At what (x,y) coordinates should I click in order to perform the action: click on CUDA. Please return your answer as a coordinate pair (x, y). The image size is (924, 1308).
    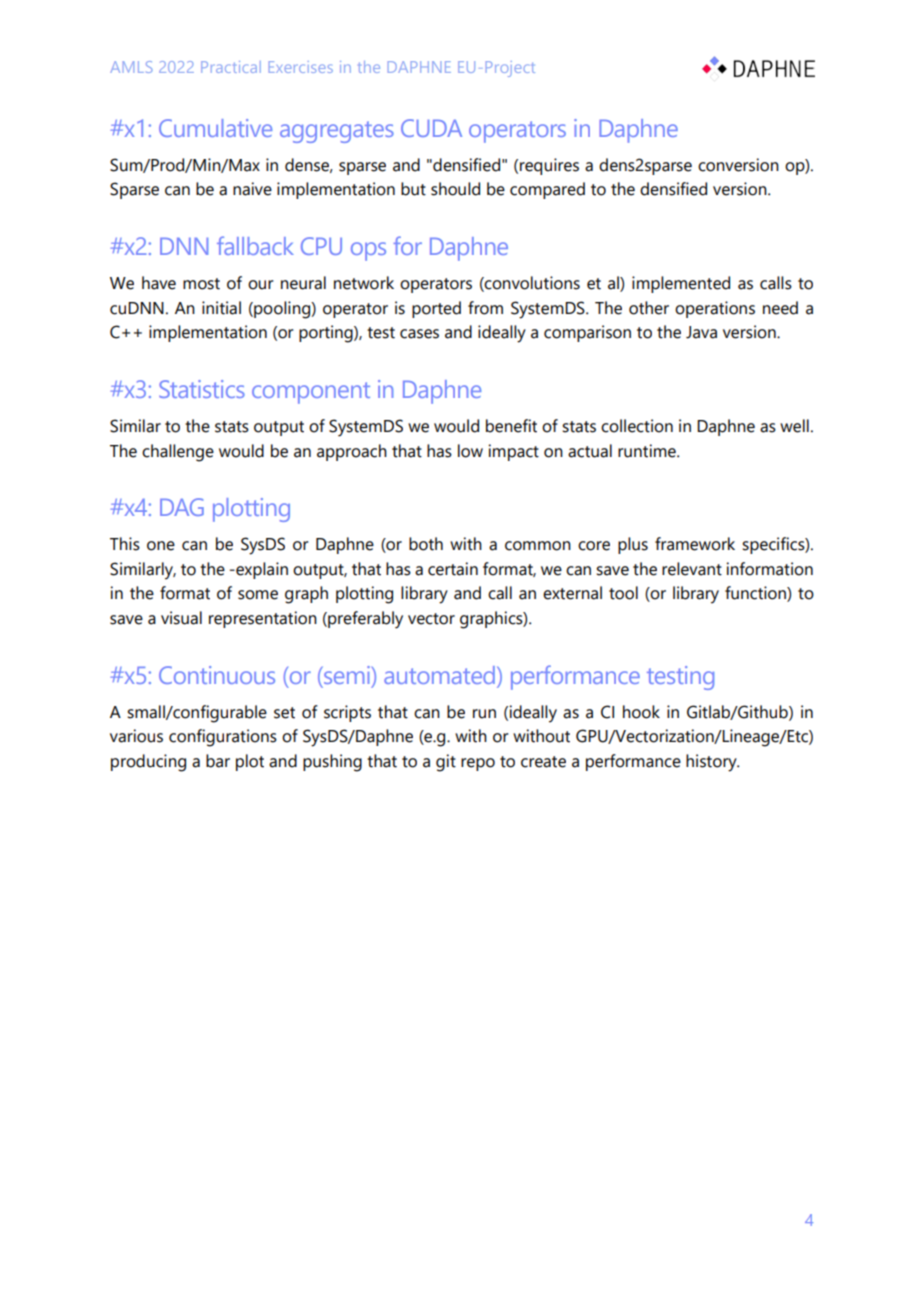
    Looking at the image, I should click on (431, 128).
